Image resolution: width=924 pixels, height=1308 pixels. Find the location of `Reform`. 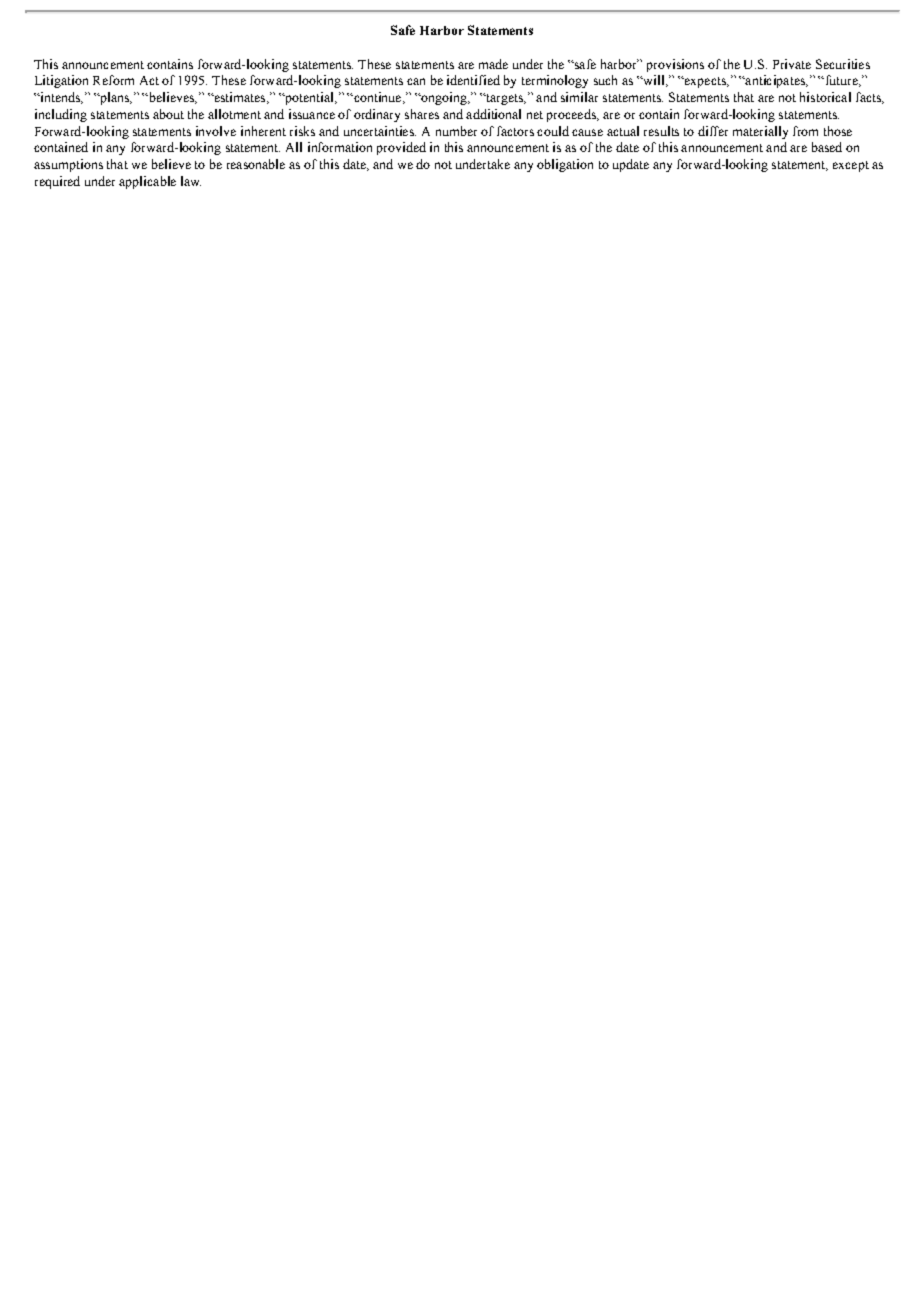

Reform is located at coordinates (113, 80).
